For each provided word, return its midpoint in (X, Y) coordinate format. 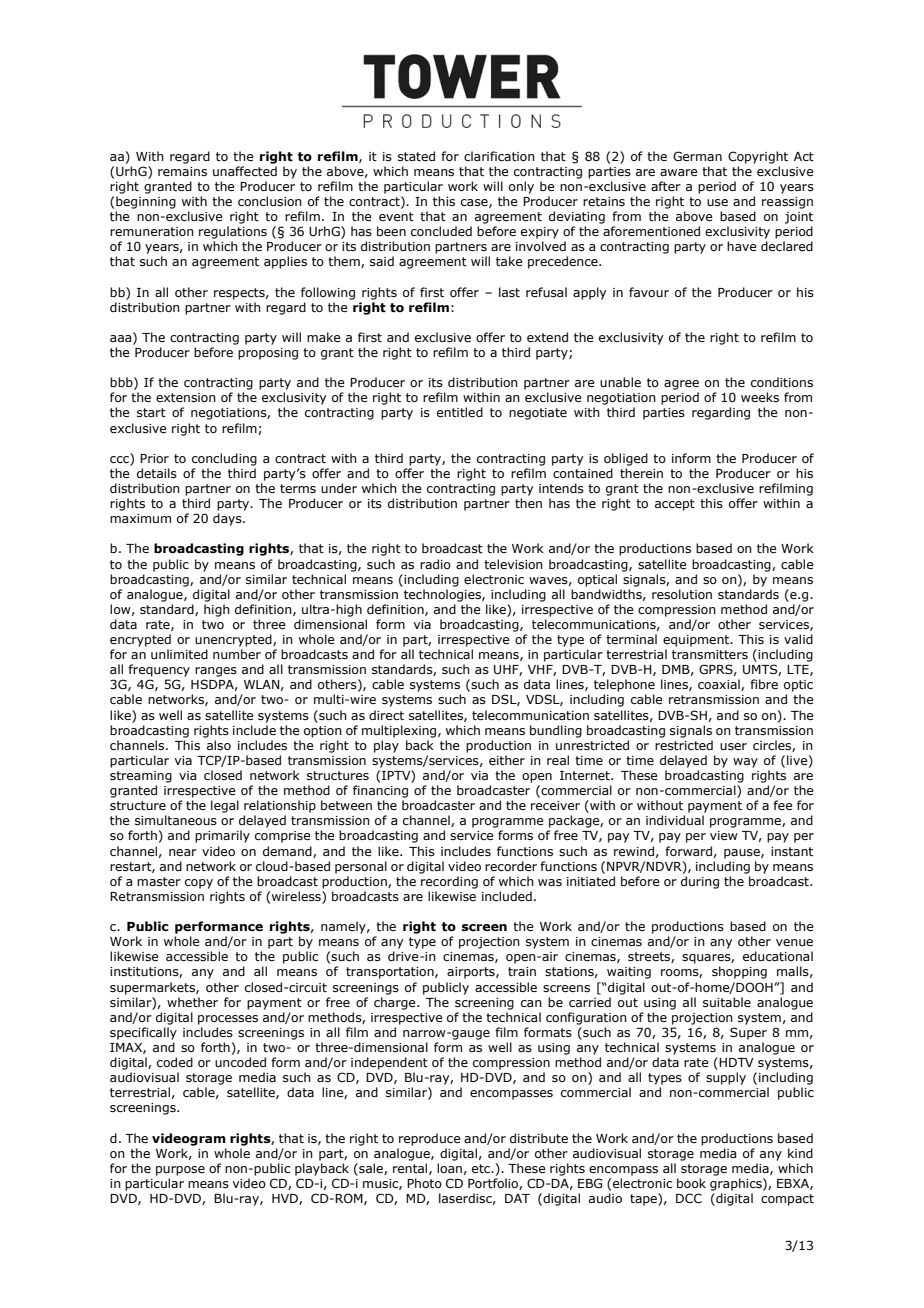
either (507, 760)
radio (435, 564)
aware (679, 172)
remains (182, 171)
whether (192, 1002)
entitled (460, 412)
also (219, 745)
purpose (180, 1171)
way (745, 763)
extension (186, 397)
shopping (739, 972)
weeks (760, 397)
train (522, 971)
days (228, 519)
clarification (499, 156)
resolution (682, 594)
